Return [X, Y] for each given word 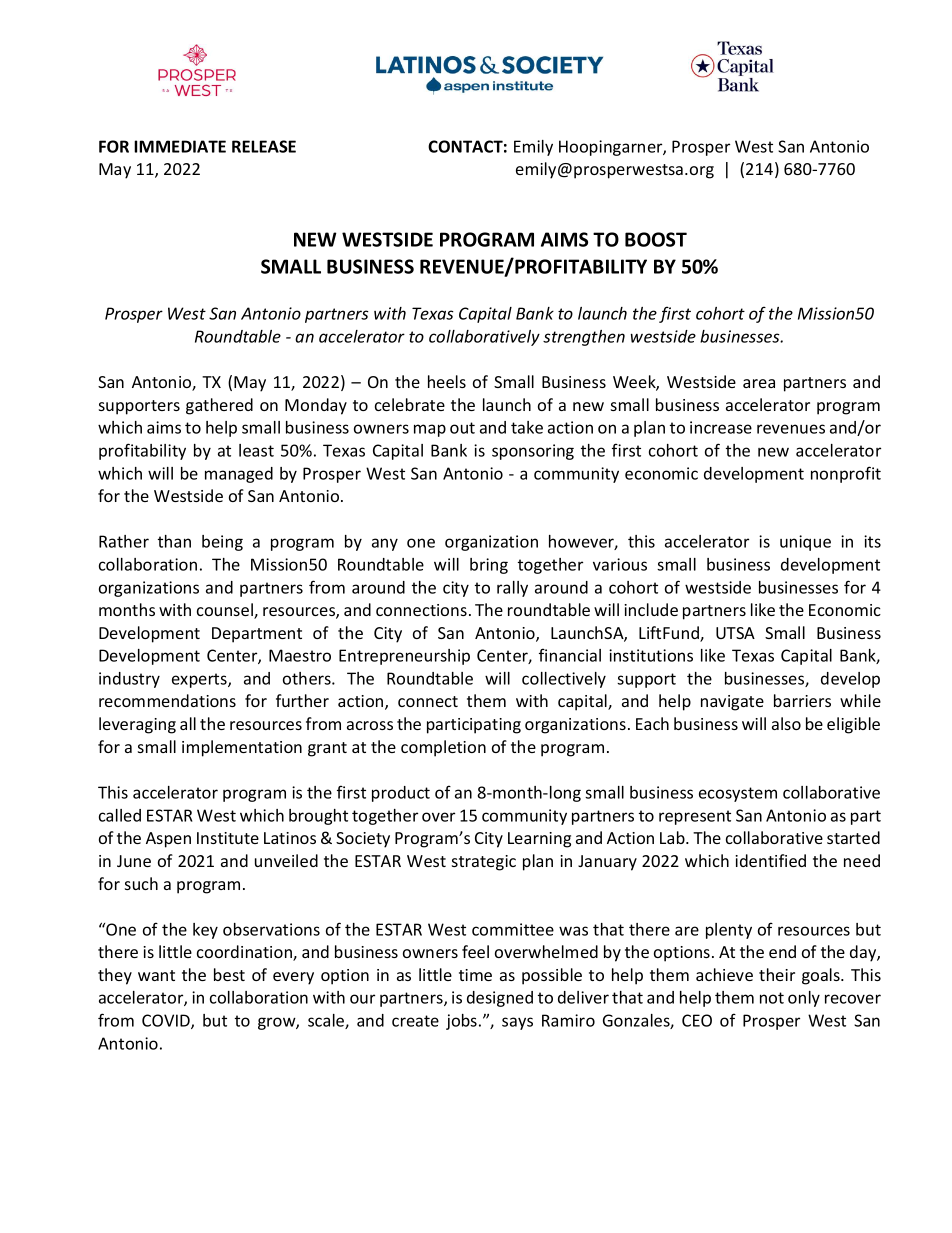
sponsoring [533, 452]
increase [721, 427]
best [229, 974]
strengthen [584, 338]
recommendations [167, 700]
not [772, 998]
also [786, 723]
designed [500, 999]
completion [443, 748]
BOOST [656, 239]
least [256, 450]
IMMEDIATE [180, 146]
